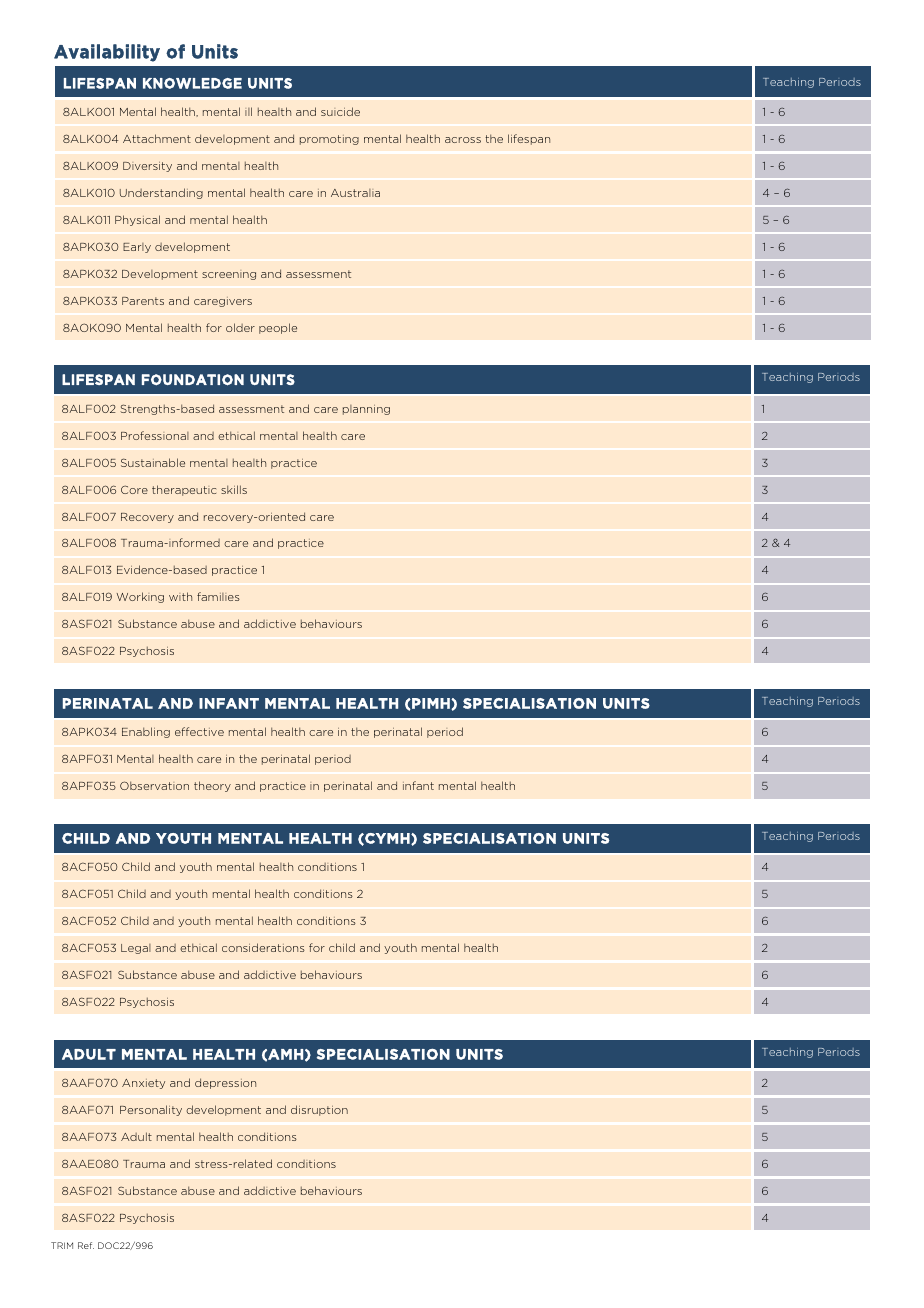 The height and width of the screenshot is (1308, 924). What do you see at coordinates (192, 83) in the screenshot?
I see `KNOWLEDGE` at bounding box center [192, 83].
